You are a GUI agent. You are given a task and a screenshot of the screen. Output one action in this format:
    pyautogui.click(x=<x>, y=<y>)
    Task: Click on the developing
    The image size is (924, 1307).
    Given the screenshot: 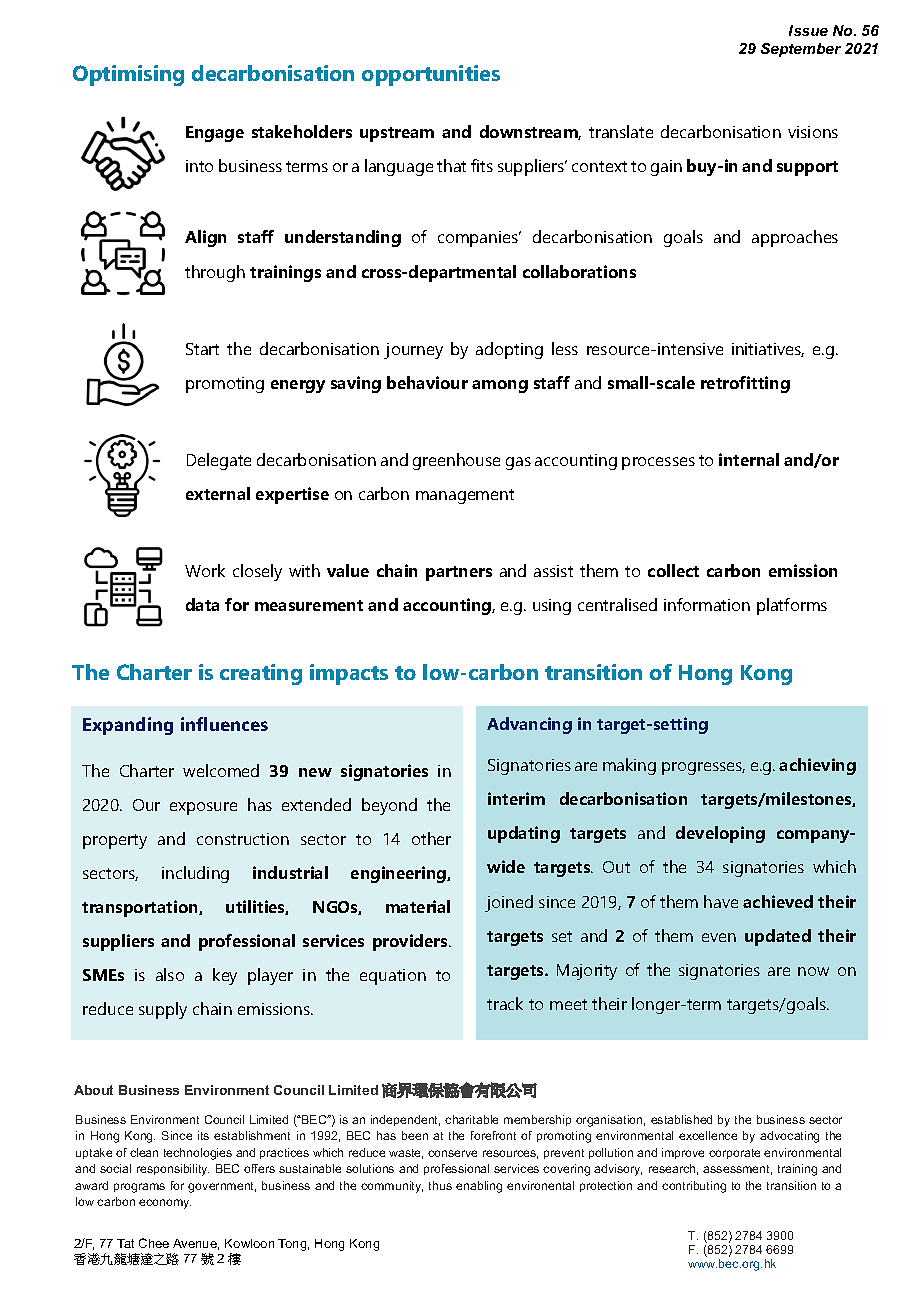 What is the action you would take?
    pyautogui.click(x=720, y=834)
